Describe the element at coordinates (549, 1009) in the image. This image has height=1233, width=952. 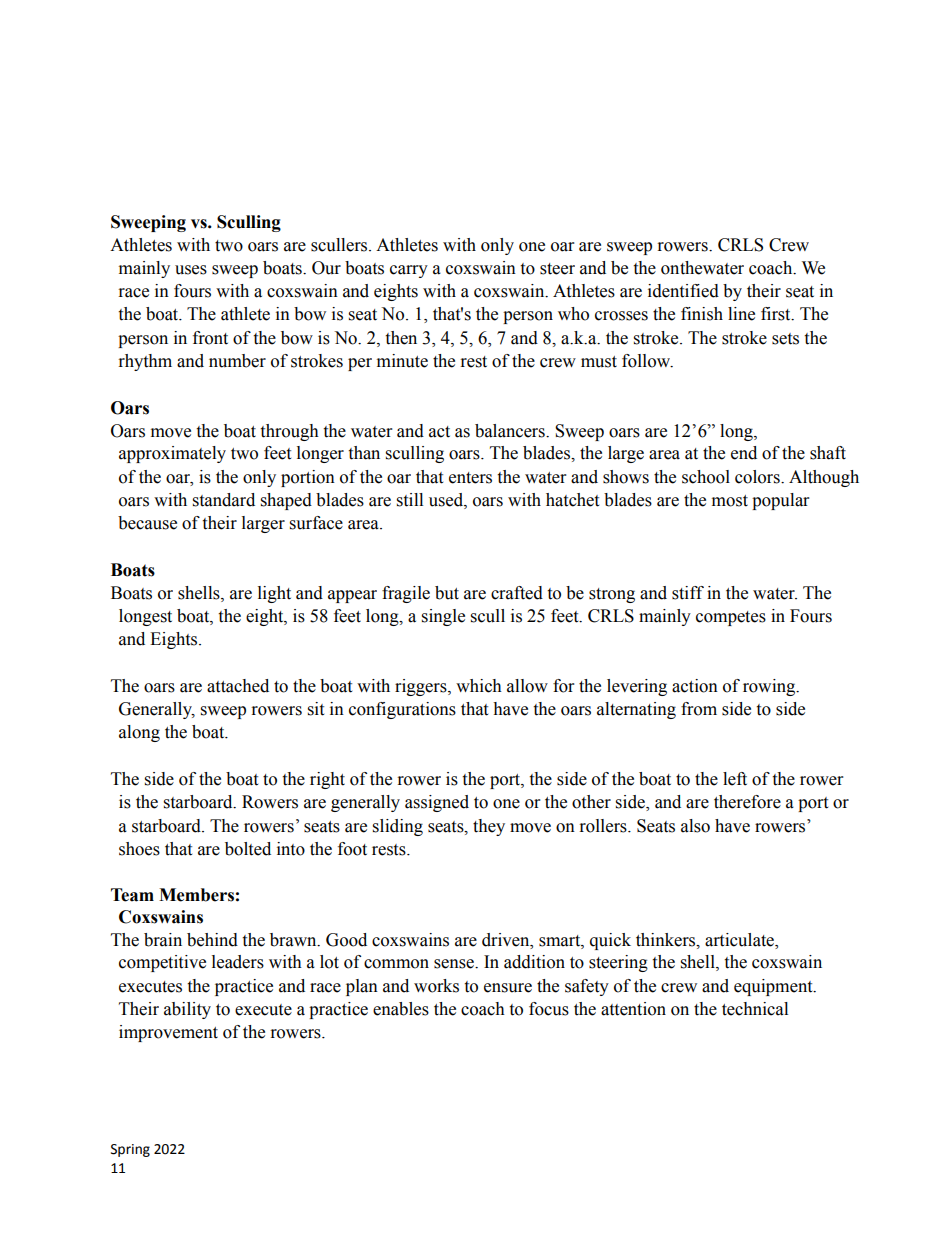
I see `focus` at that location.
